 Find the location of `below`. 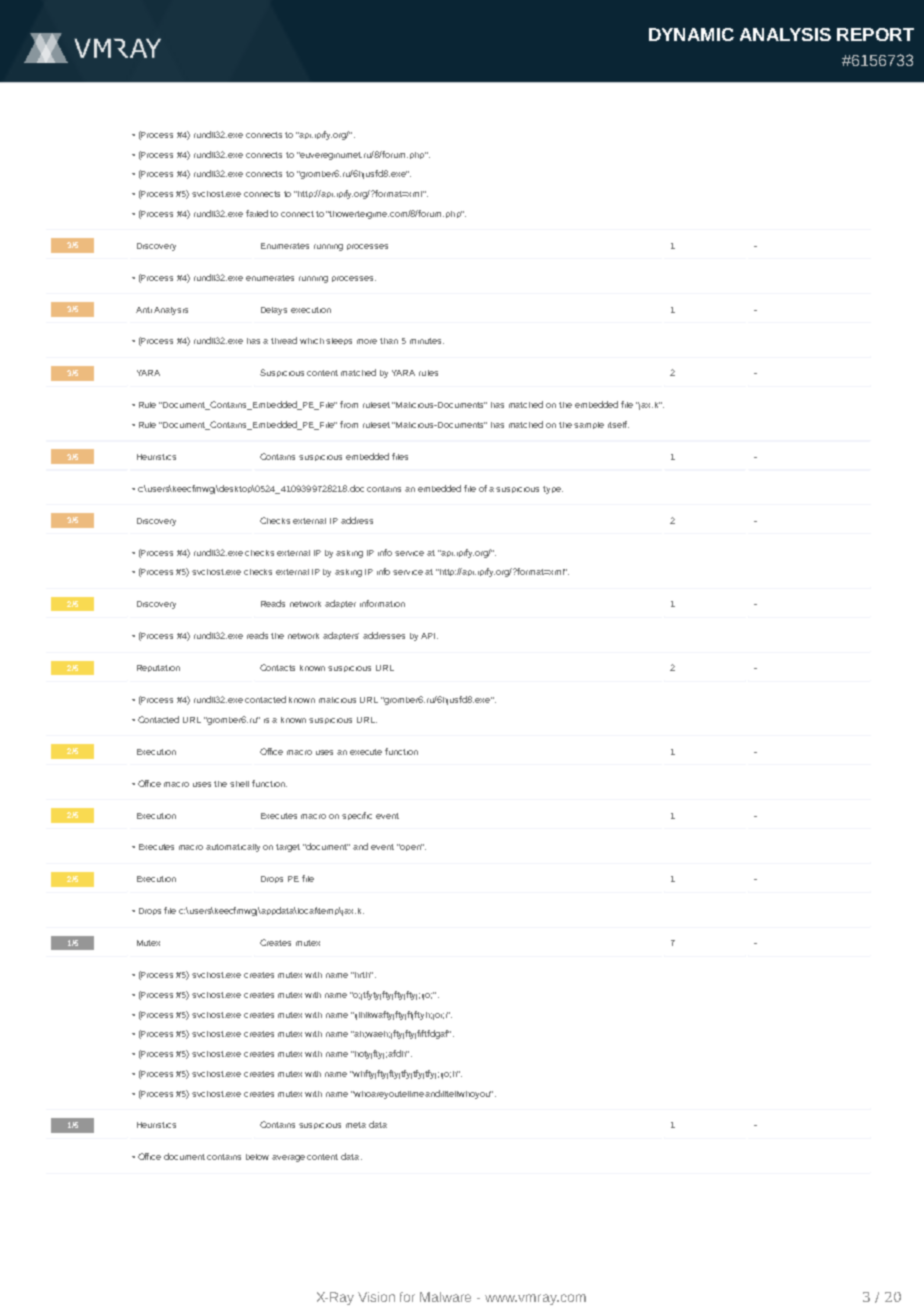

below is located at coordinates (257, 1157).
